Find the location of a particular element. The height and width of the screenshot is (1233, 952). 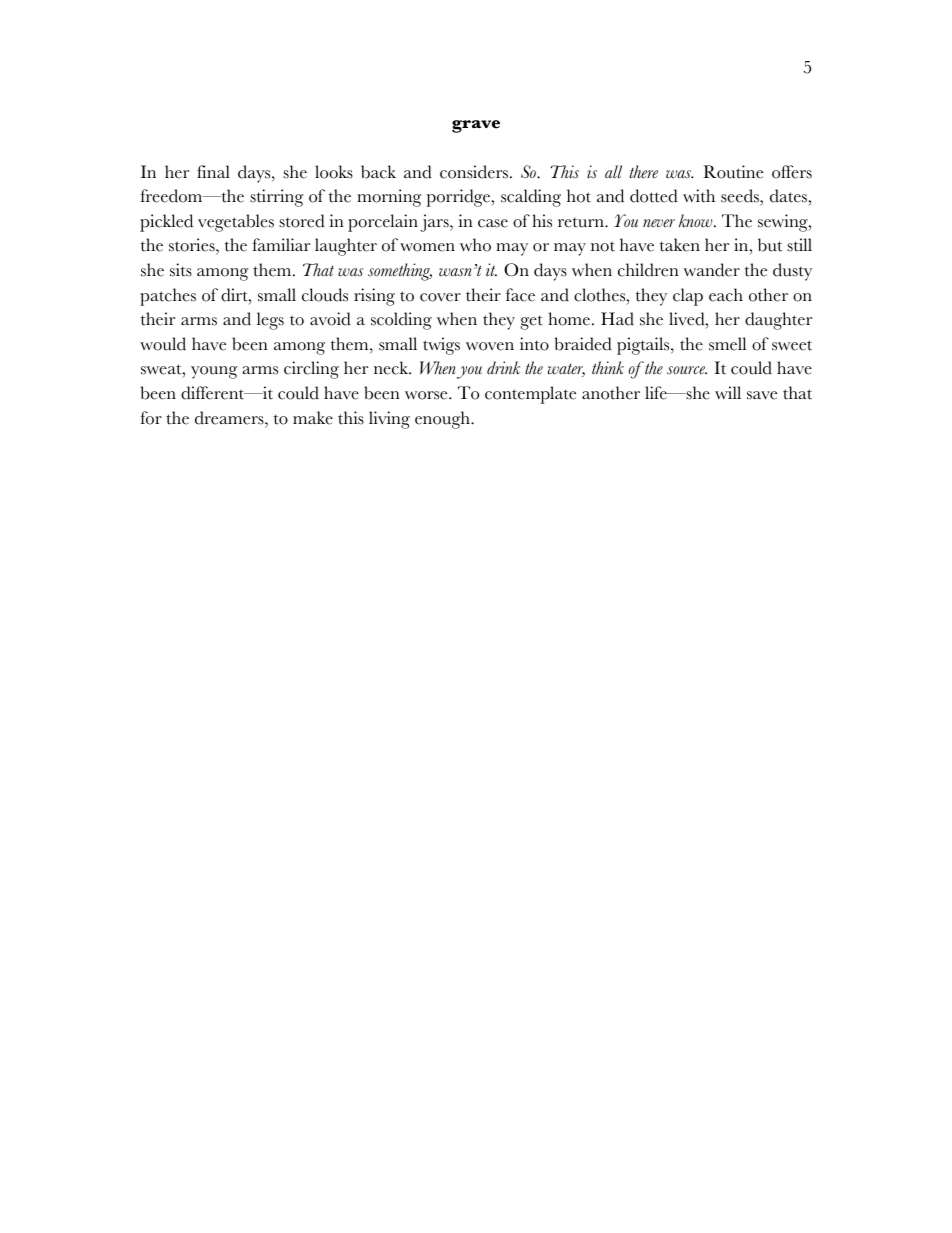

sits is located at coordinates (181, 270).
